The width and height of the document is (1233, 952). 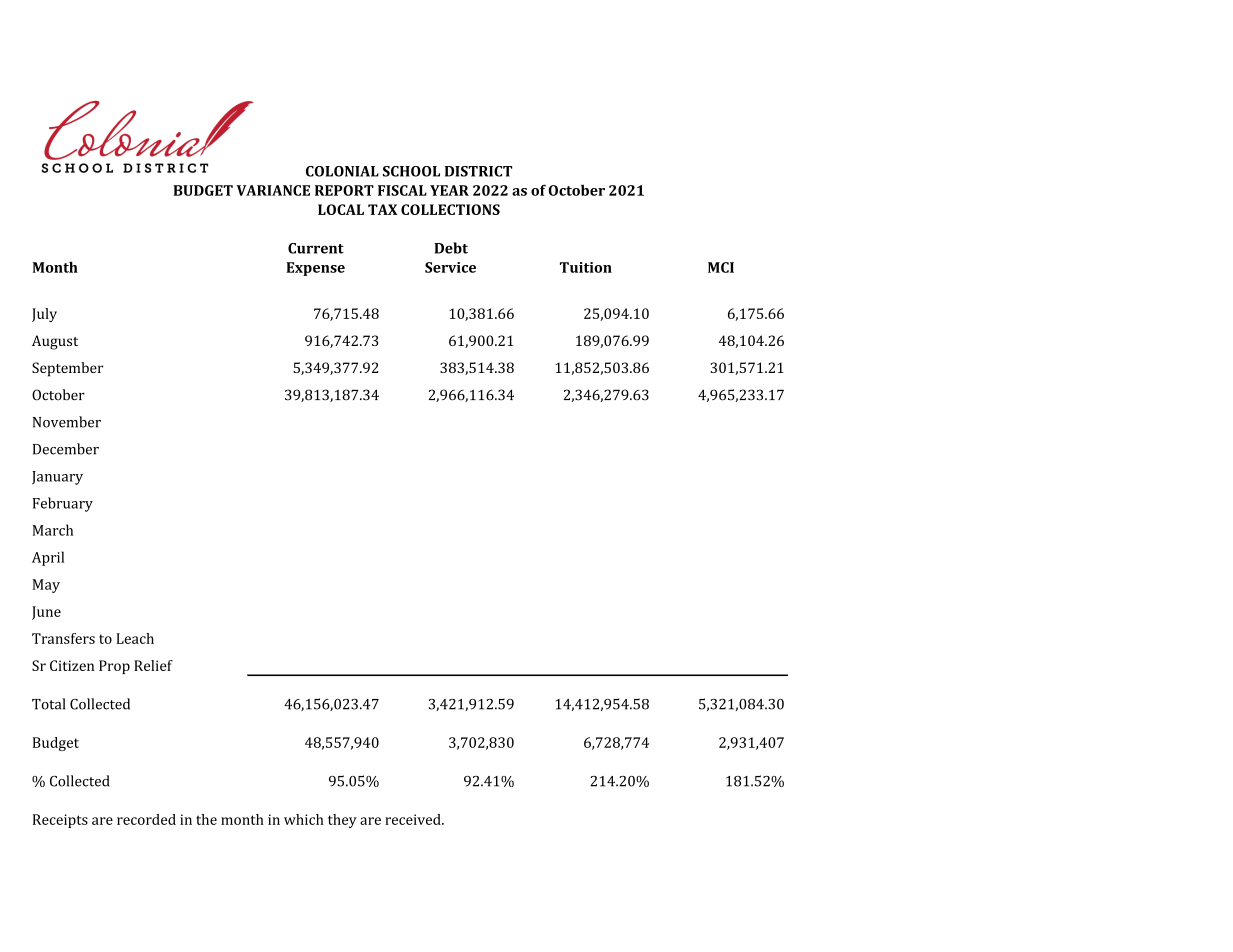 What do you see at coordinates (63, 504) in the document?
I see `February` at bounding box center [63, 504].
